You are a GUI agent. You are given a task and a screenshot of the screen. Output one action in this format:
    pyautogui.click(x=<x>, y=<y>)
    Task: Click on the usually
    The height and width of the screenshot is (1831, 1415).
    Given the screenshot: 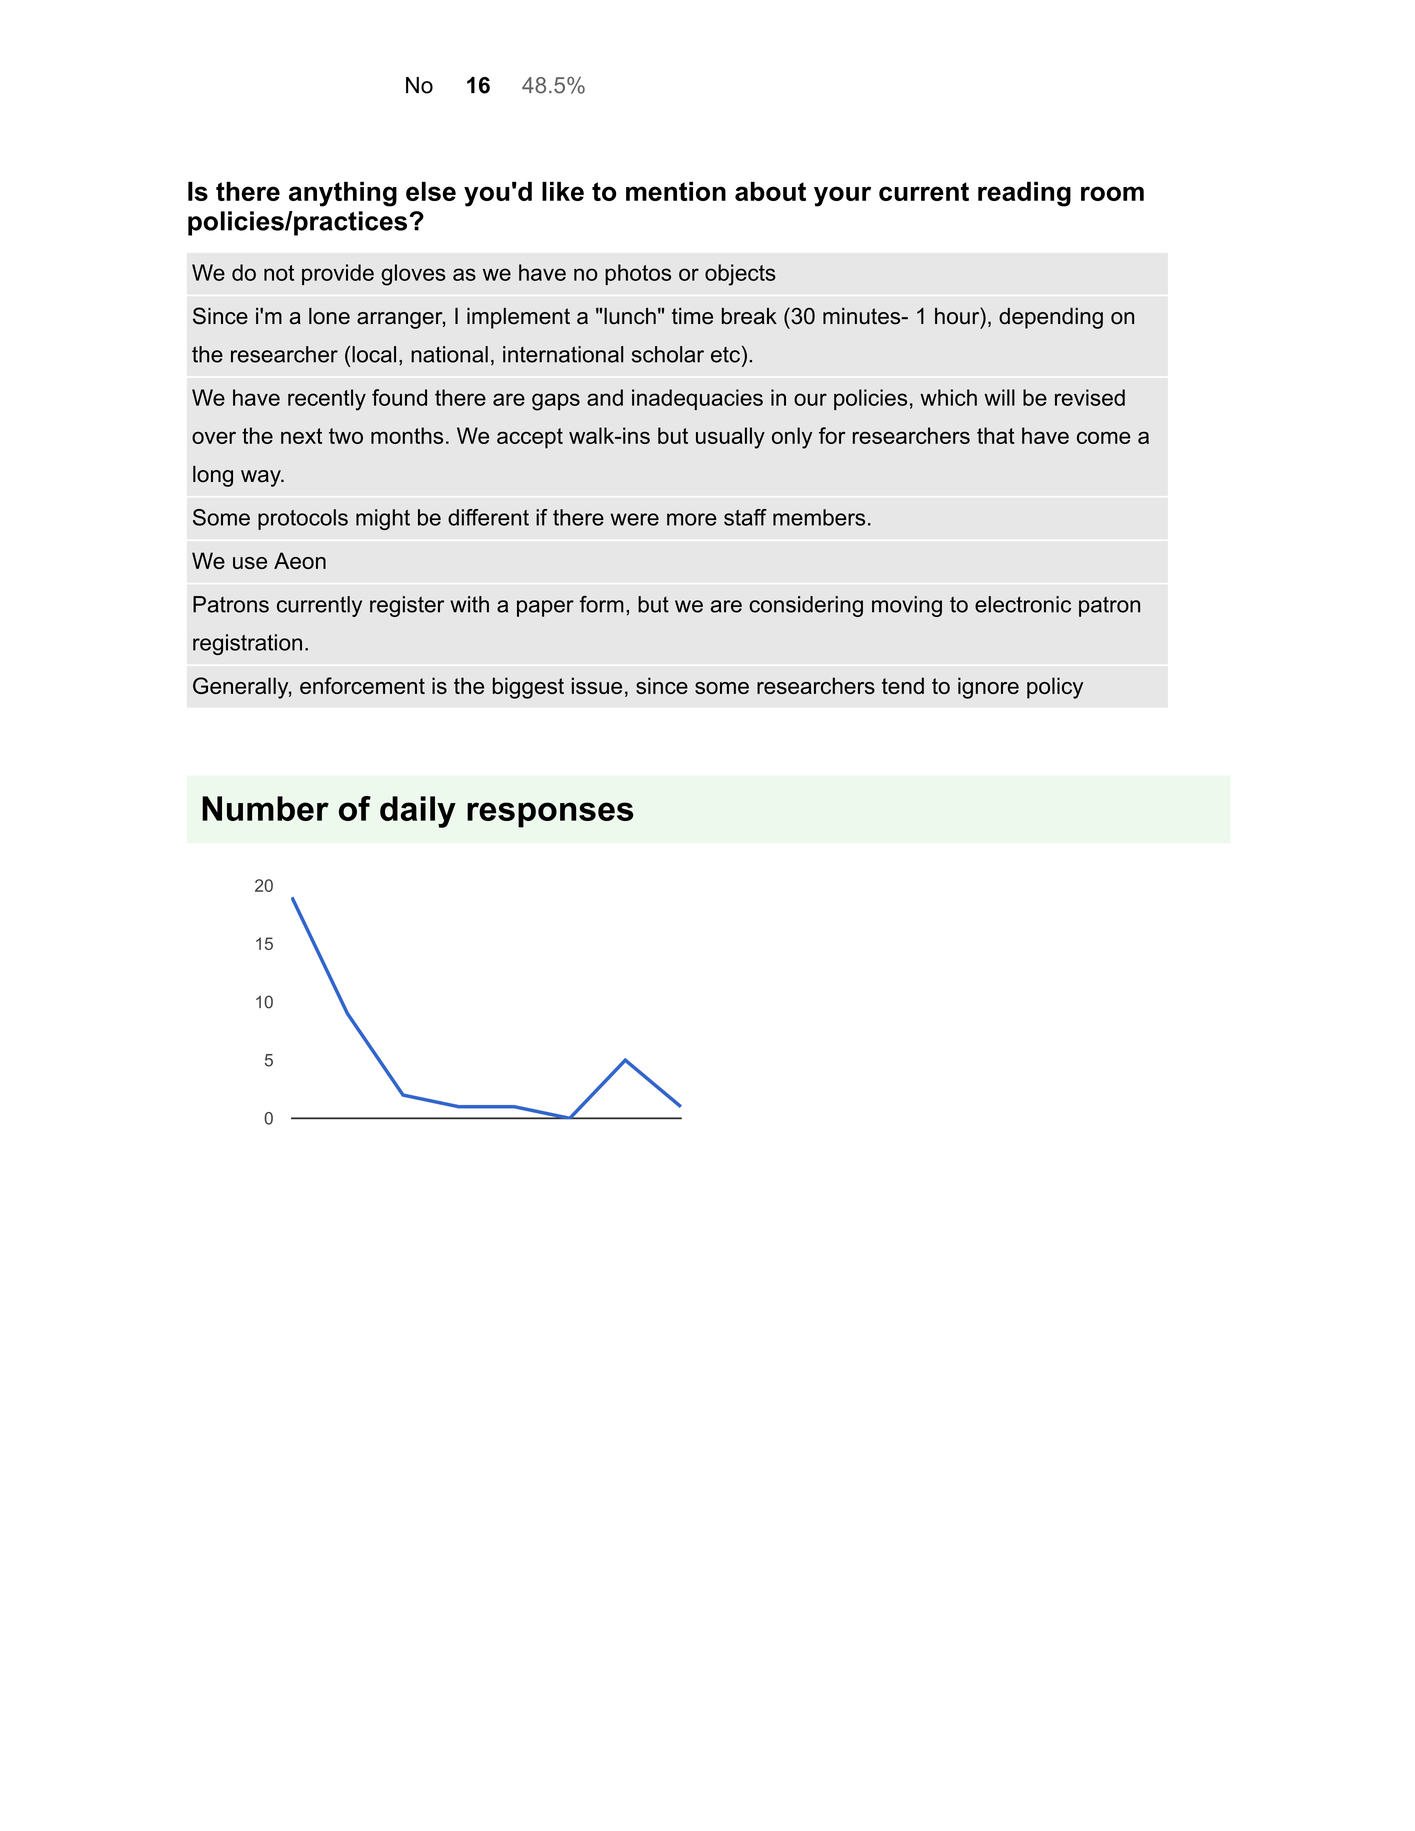 What is the action you would take?
    pyautogui.click(x=730, y=438)
